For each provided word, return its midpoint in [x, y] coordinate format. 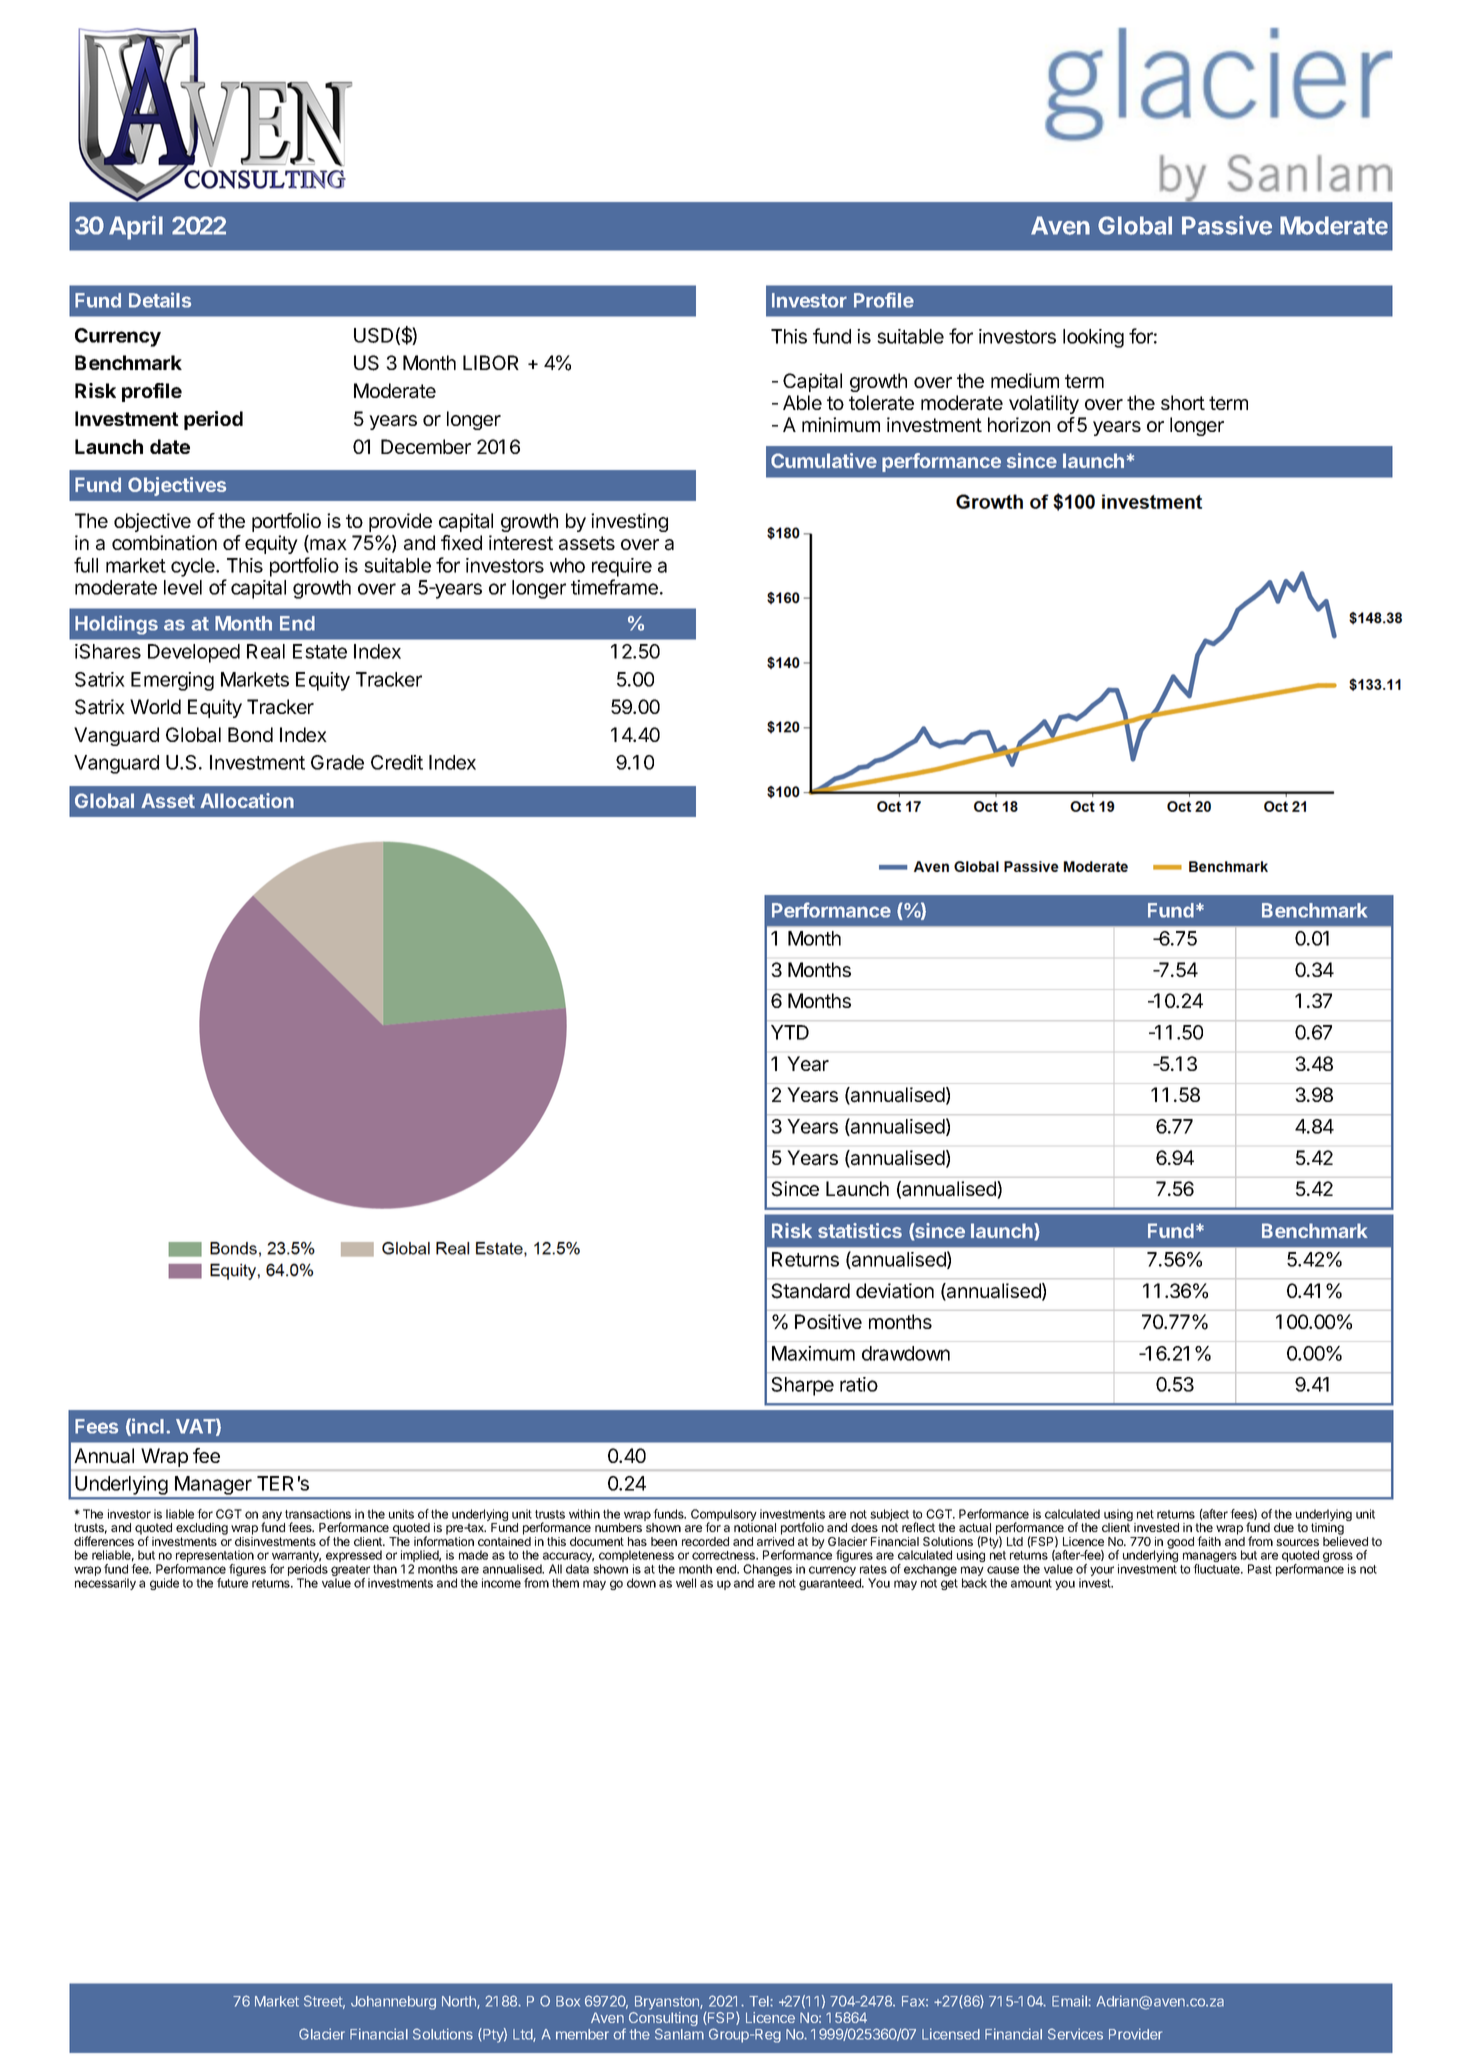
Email [1070, 2001]
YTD [790, 1032]
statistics [860, 1230]
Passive [1227, 225]
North [460, 2002]
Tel [760, 2001]
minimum [841, 424]
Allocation [247, 800]
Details [160, 300]
